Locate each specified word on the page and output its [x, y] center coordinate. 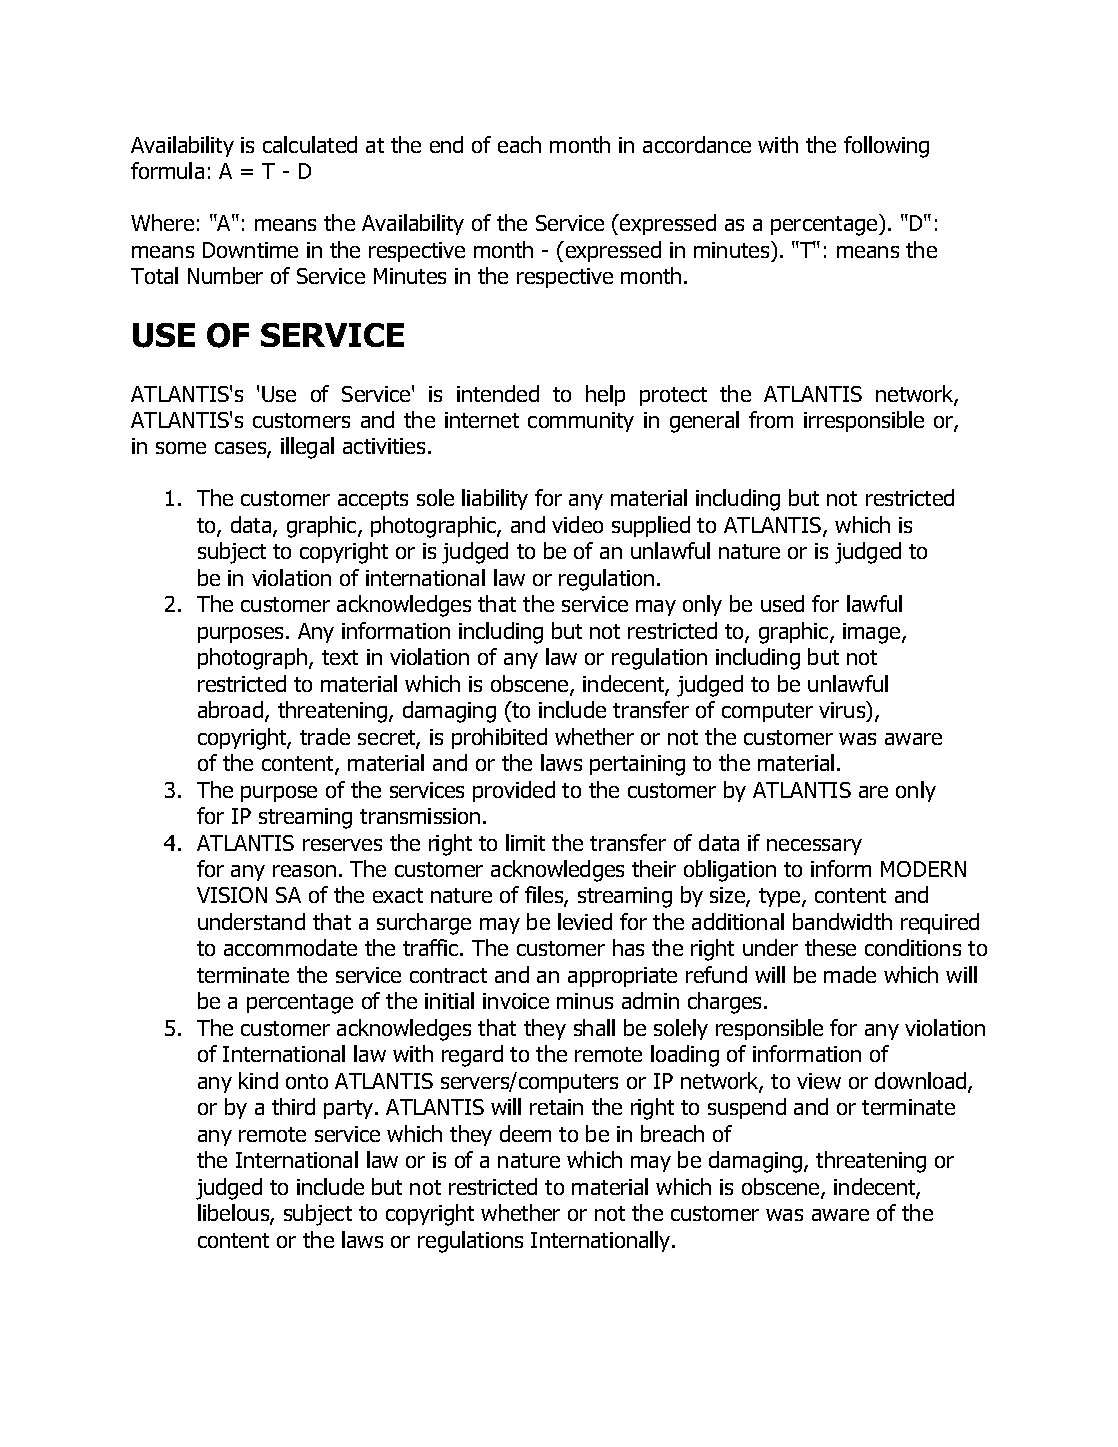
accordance [697, 144]
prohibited [499, 738]
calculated [310, 144]
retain [556, 1107]
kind [258, 1080]
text [340, 657]
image [873, 633]
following [886, 147]
